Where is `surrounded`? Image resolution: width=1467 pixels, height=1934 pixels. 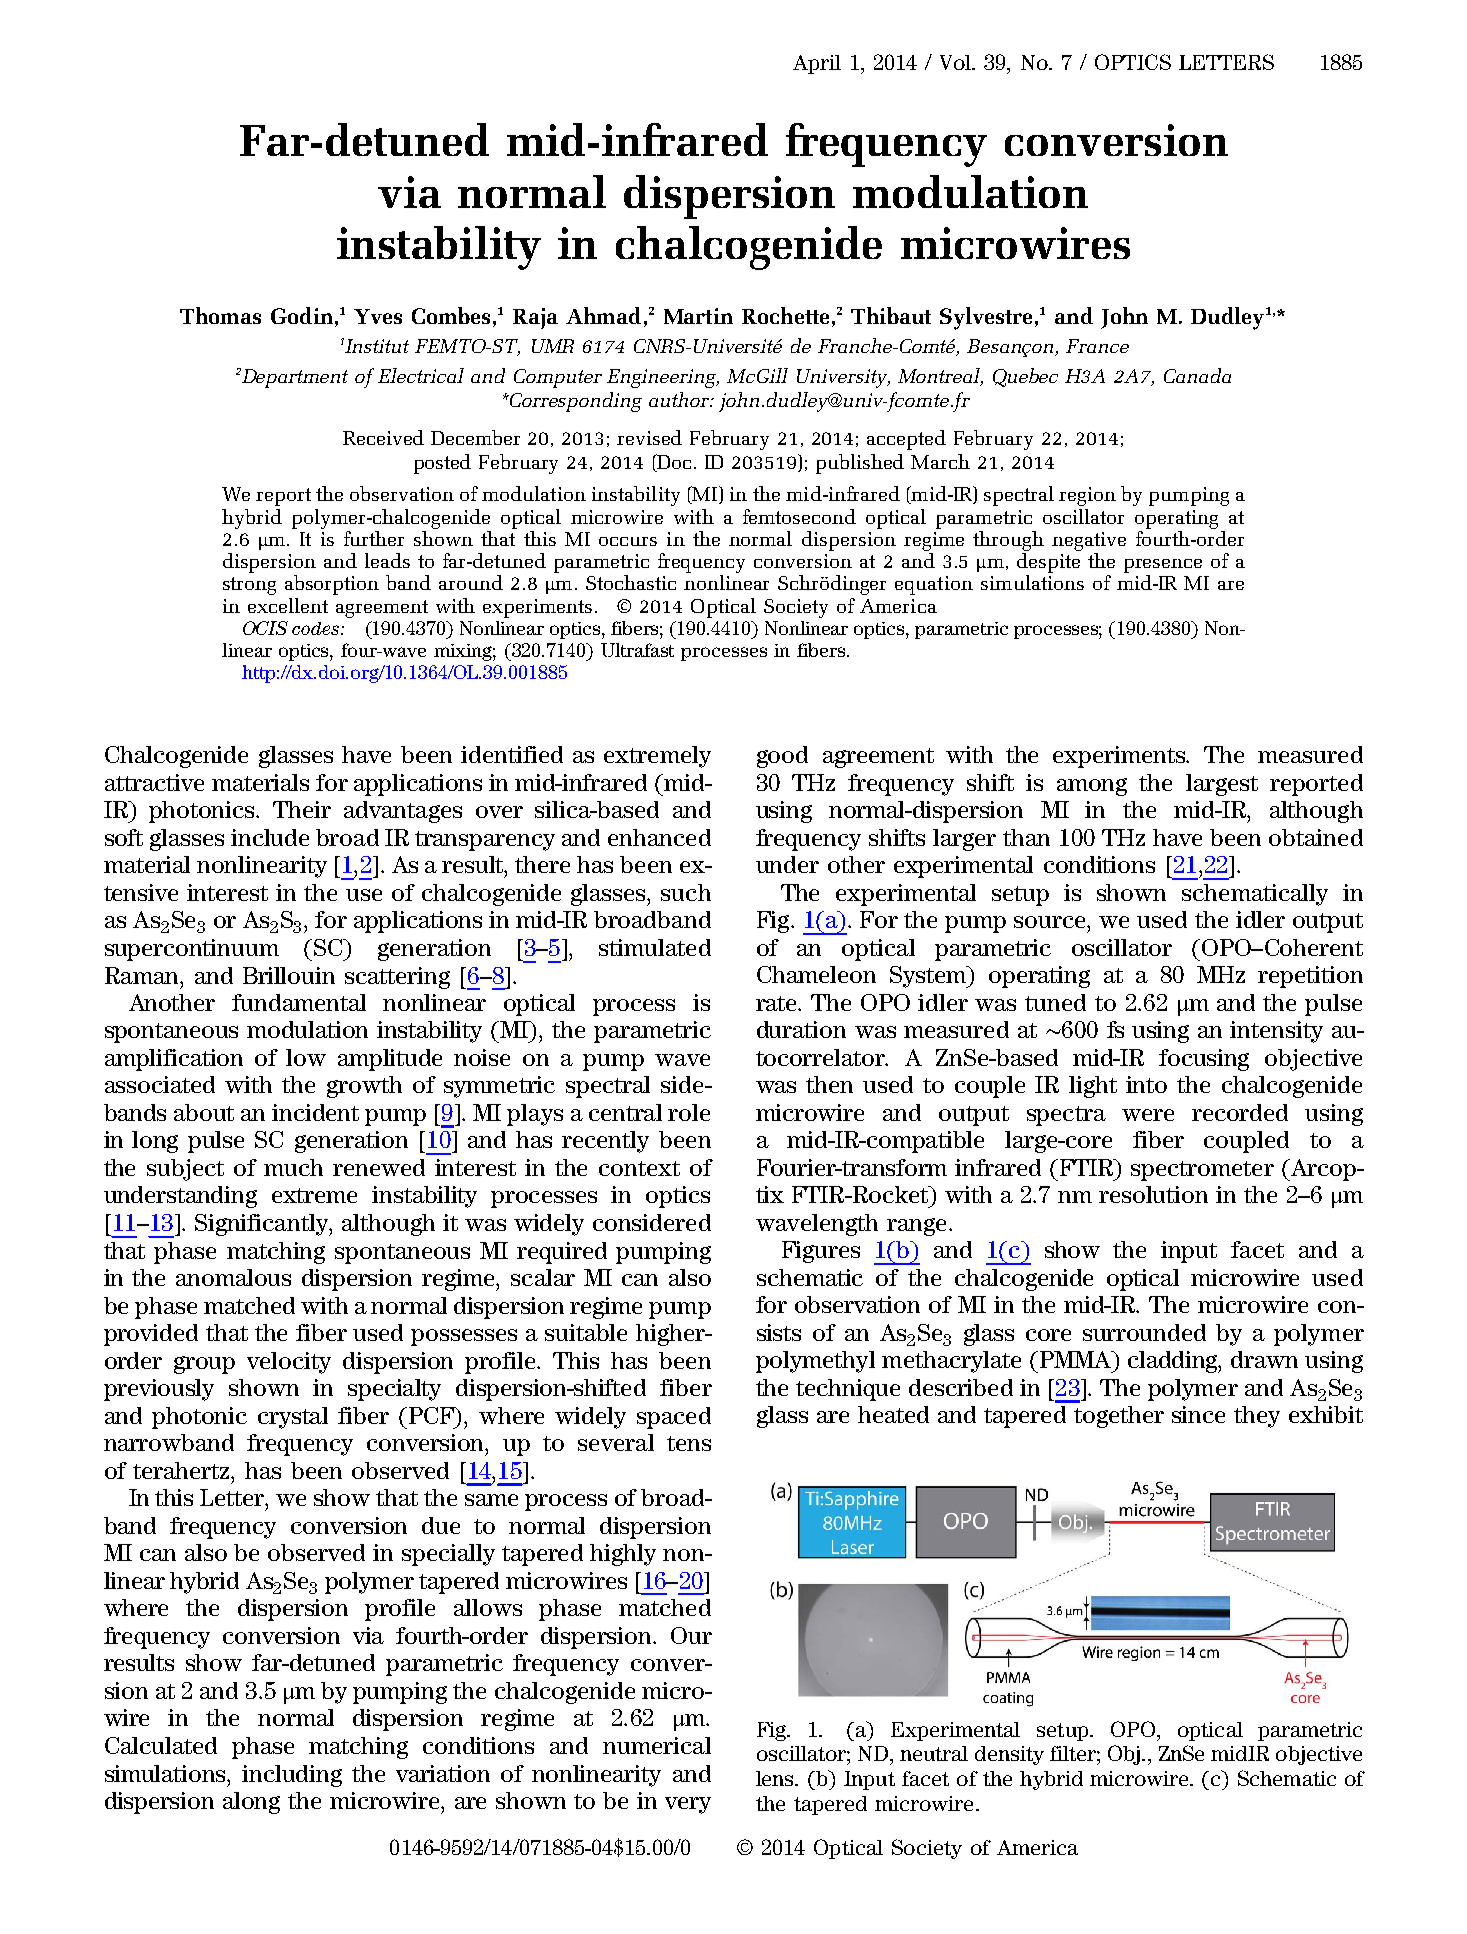 surrounded is located at coordinates (1144, 1332).
